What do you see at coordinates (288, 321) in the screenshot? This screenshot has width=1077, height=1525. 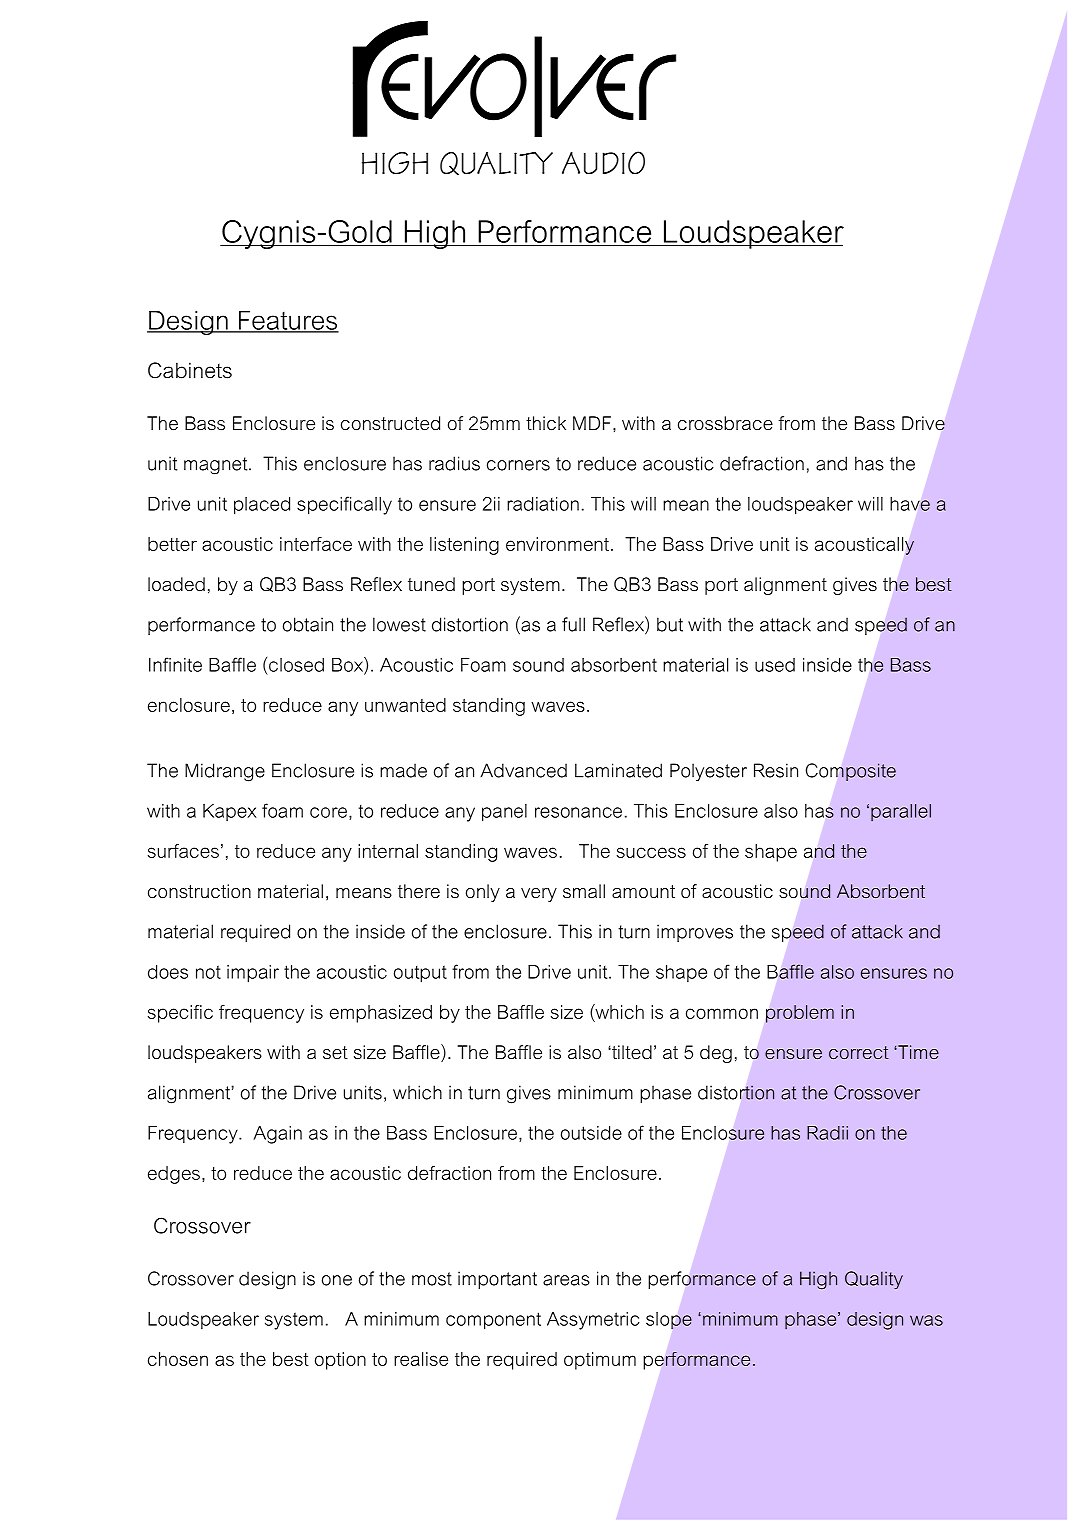 I see `Features` at bounding box center [288, 321].
